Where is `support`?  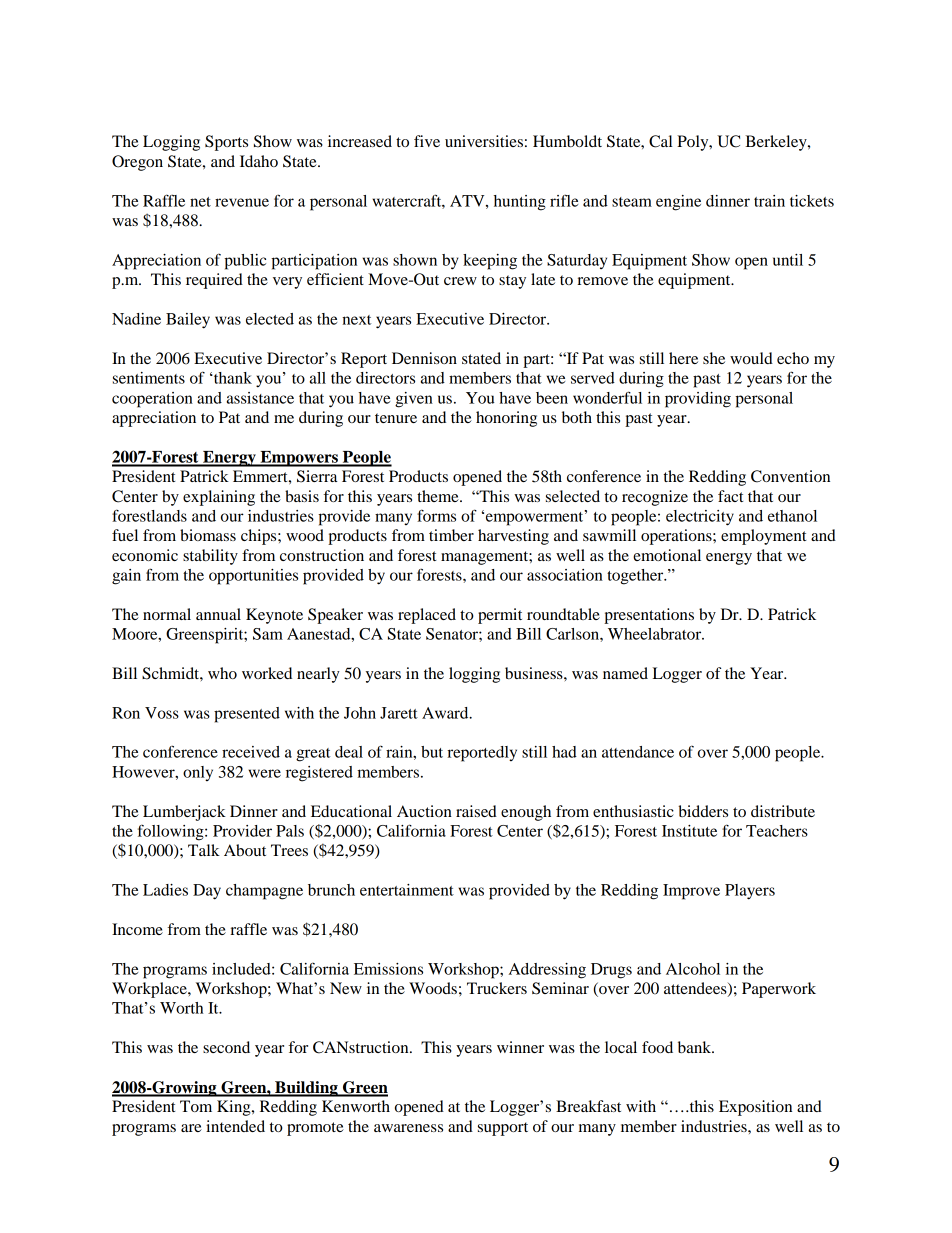
support is located at coordinates (503, 1129).
